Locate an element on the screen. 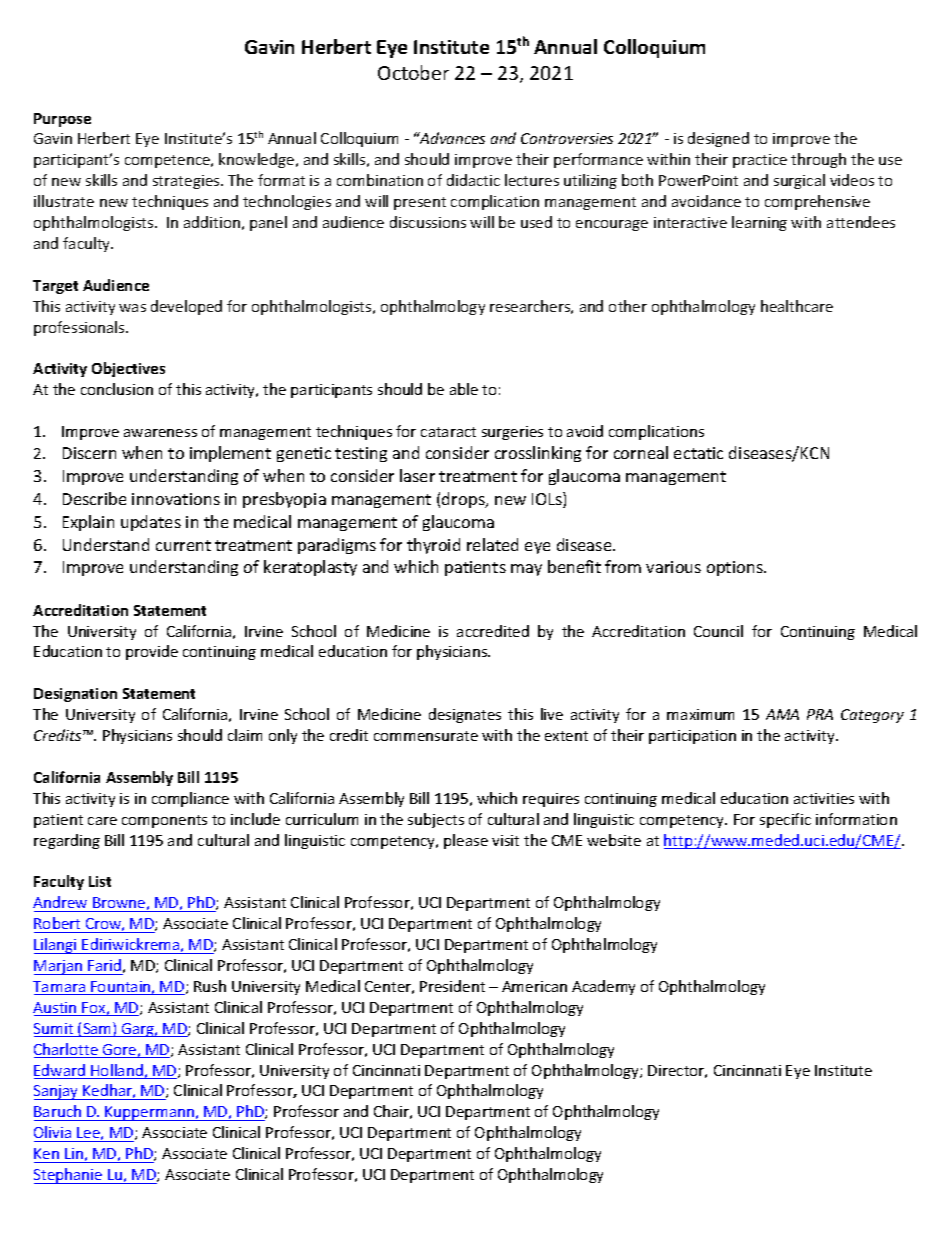 Image resolution: width=952 pixels, height=1233 pixels. designed is located at coordinates (718, 139).
